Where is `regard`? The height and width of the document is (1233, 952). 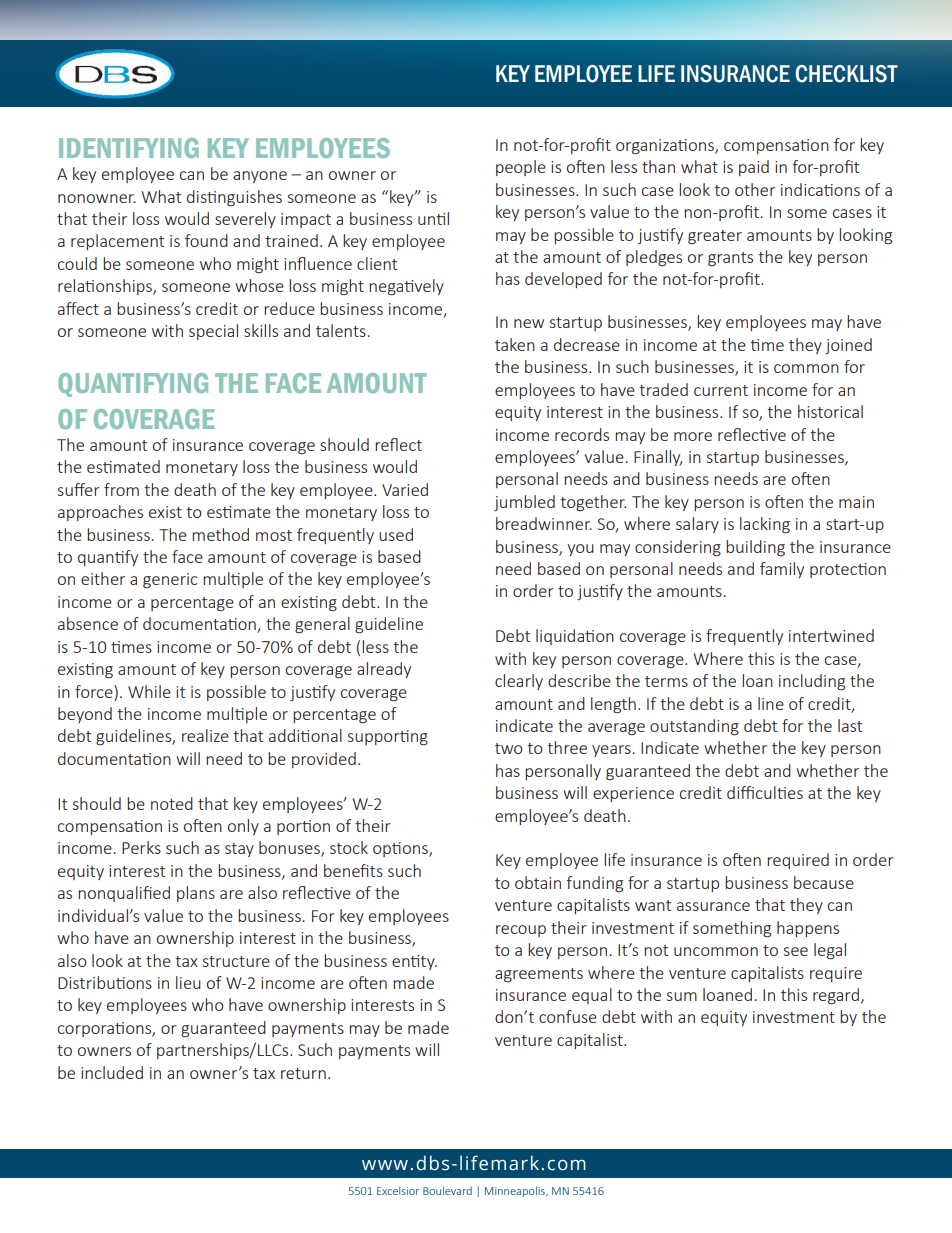
regard is located at coordinates (836, 996).
